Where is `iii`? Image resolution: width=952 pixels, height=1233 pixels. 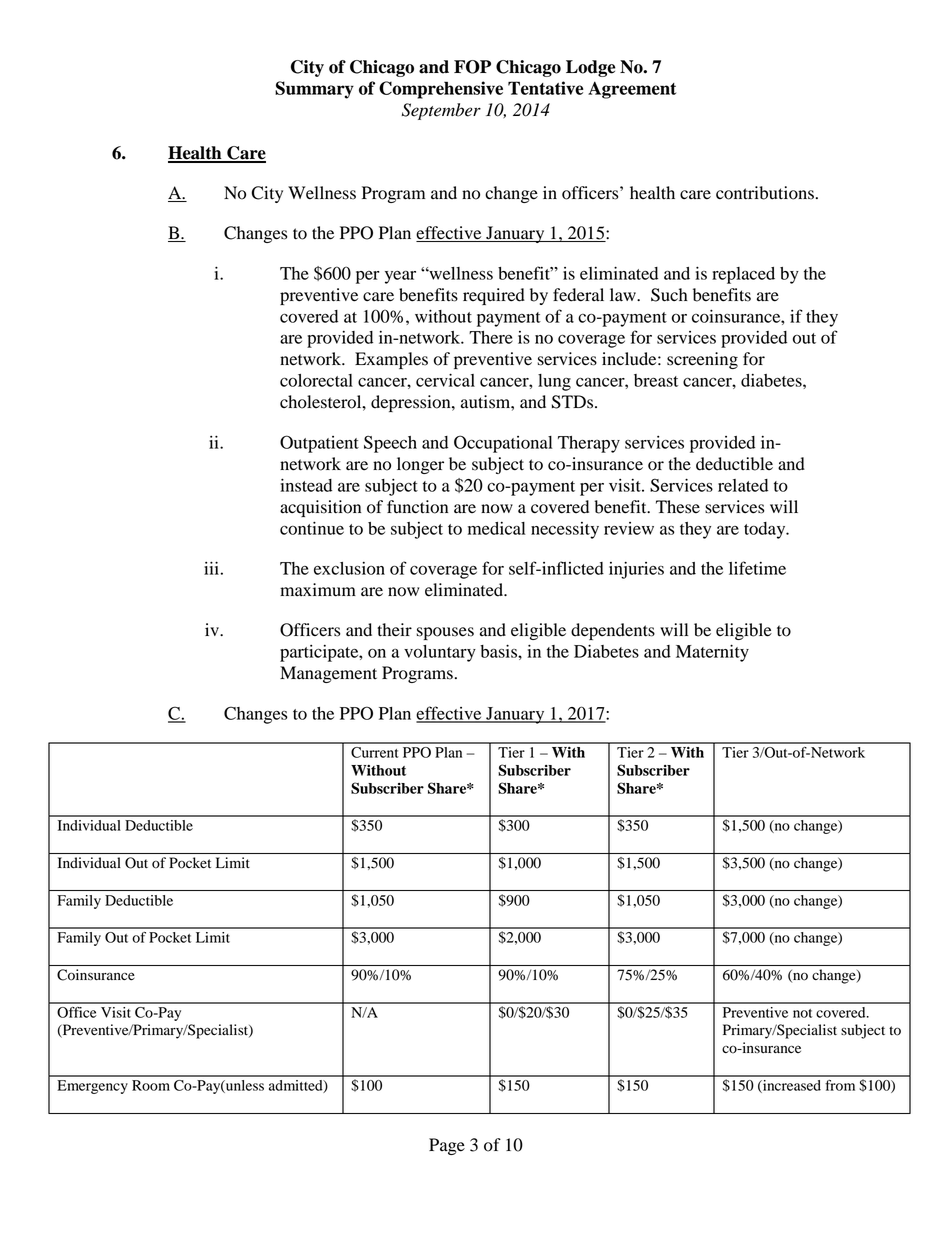 iii is located at coordinates (211, 568).
